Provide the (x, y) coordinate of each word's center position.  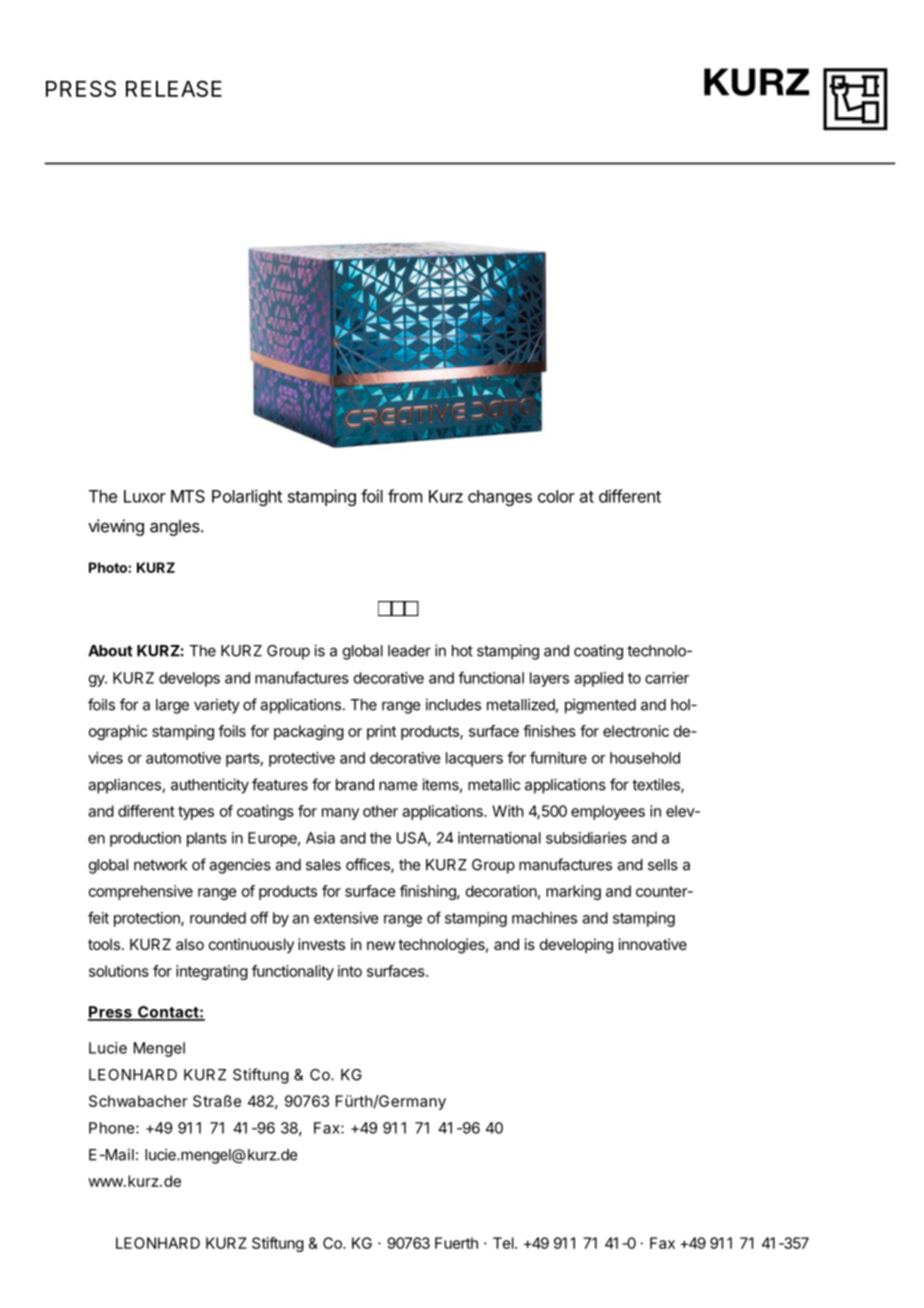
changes (500, 498)
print (381, 732)
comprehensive (141, 892)
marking (573, 892)
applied (598, 679)
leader (409, 651)
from (405, 496)
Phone (113, 1128)
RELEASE (174, 88)
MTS (188, 496)
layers (549, 679)
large (172, 706)
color (556, 496)
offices (369, 865)
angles (176, 527)
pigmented (600, 706)
